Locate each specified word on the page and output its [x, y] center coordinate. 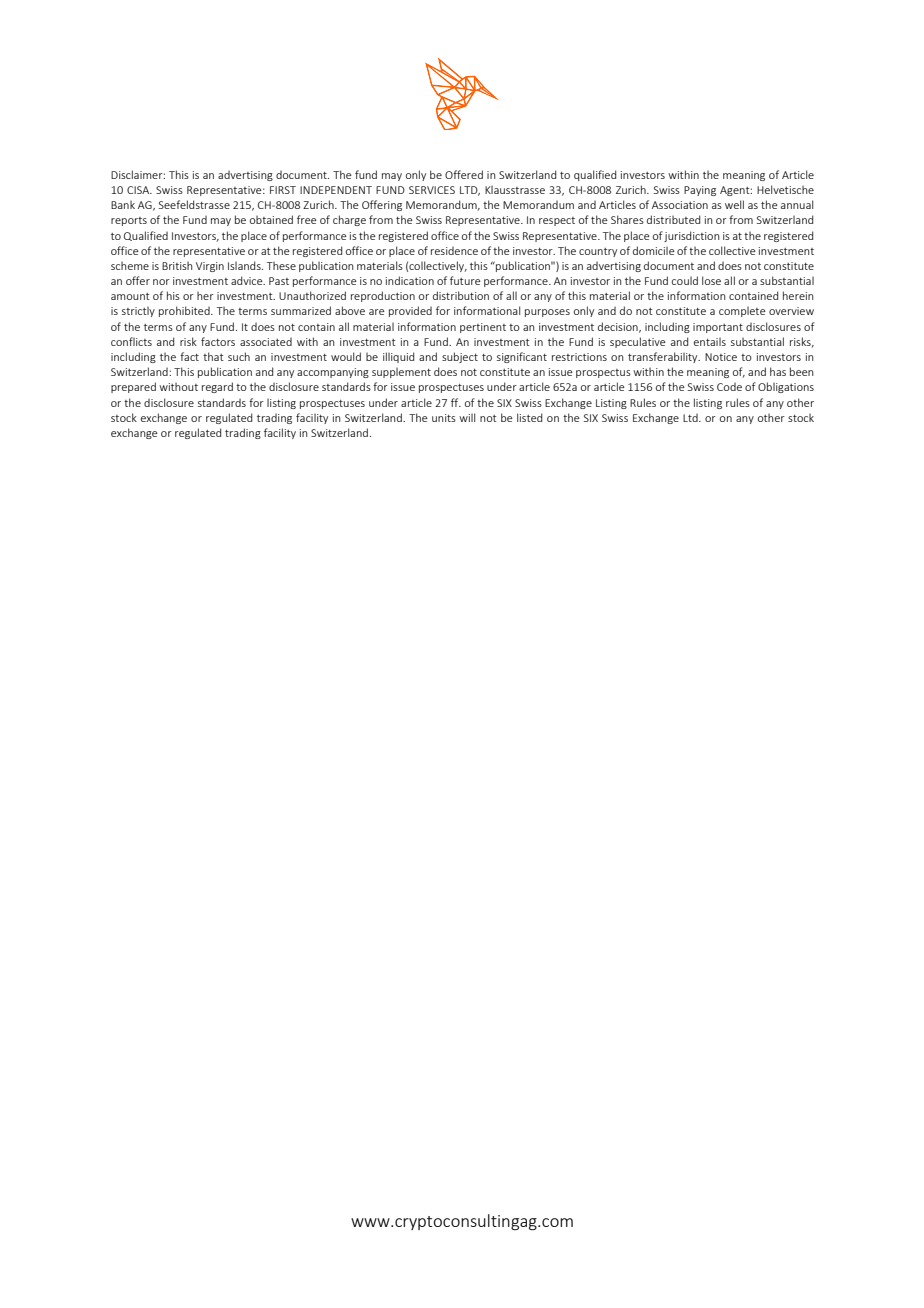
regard [217, 387]
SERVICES [432, 190]
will [467, 417]
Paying [700, 191]
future [465, 280]
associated [266, 342]
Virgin [210, 267]
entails [710, 342]
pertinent [483, 328]
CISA [139, 190]
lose [711, 280]
